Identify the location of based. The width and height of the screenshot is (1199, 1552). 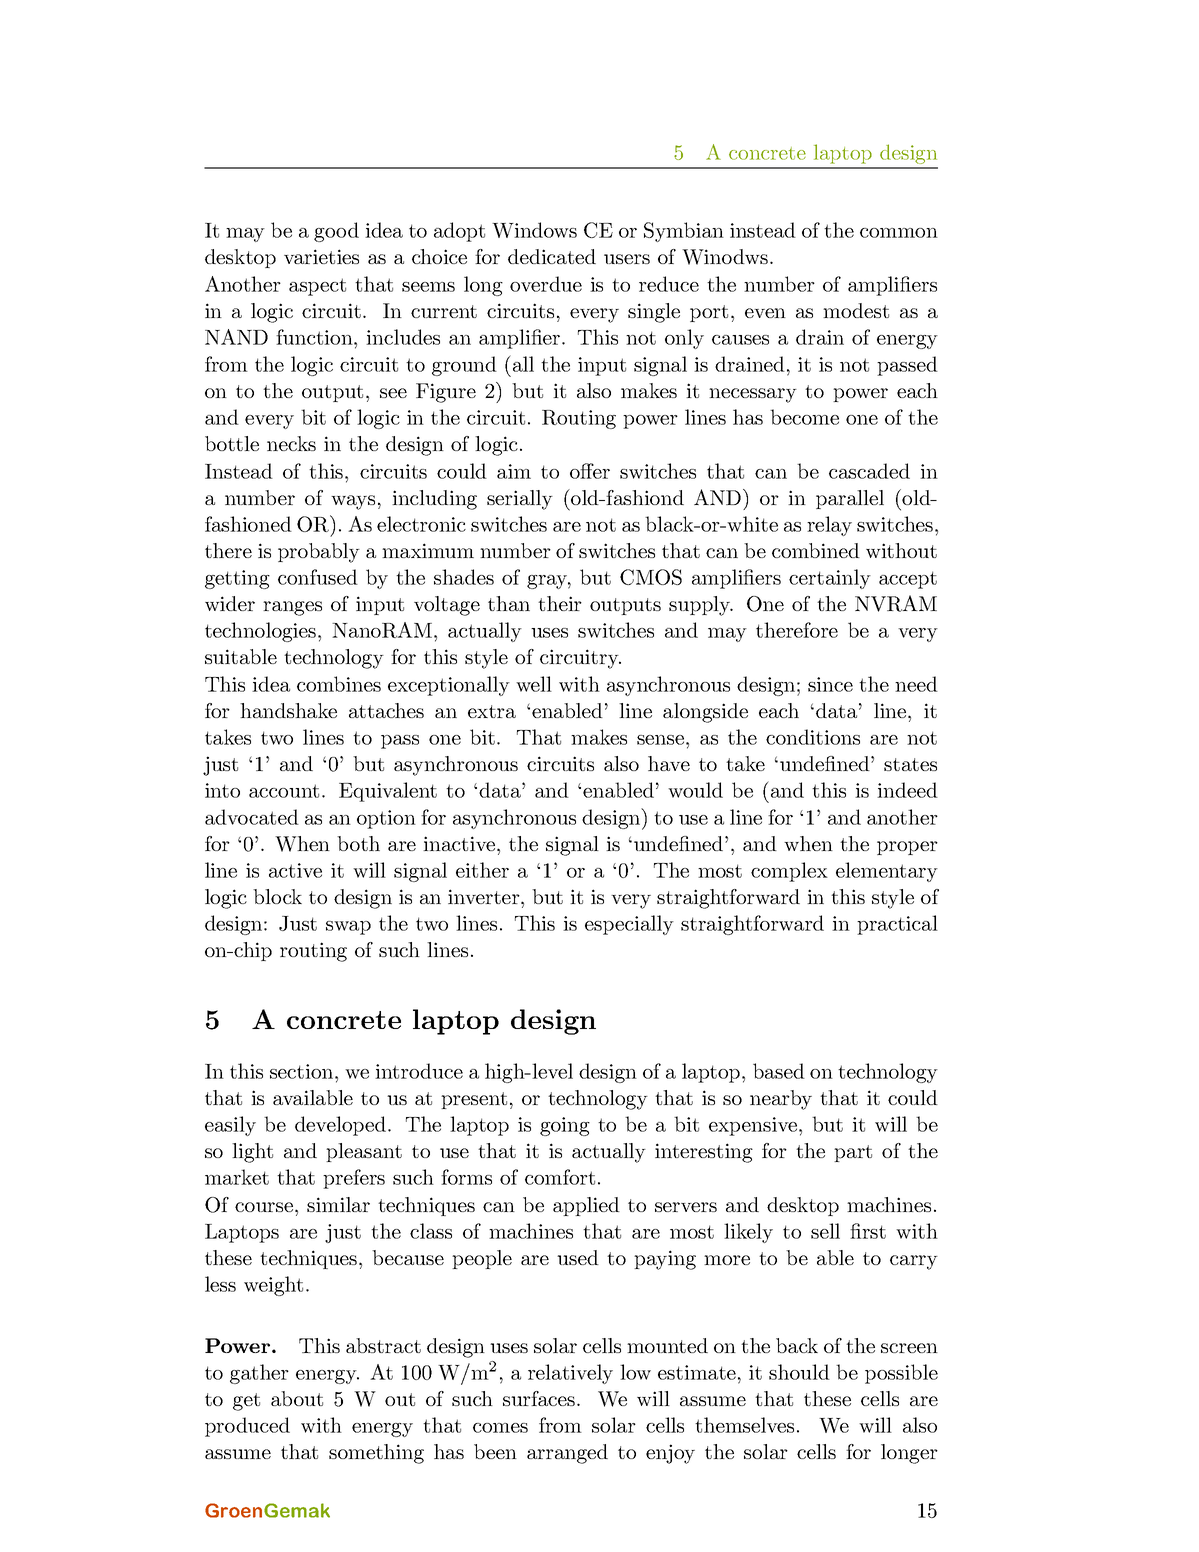
(779, 1071).
